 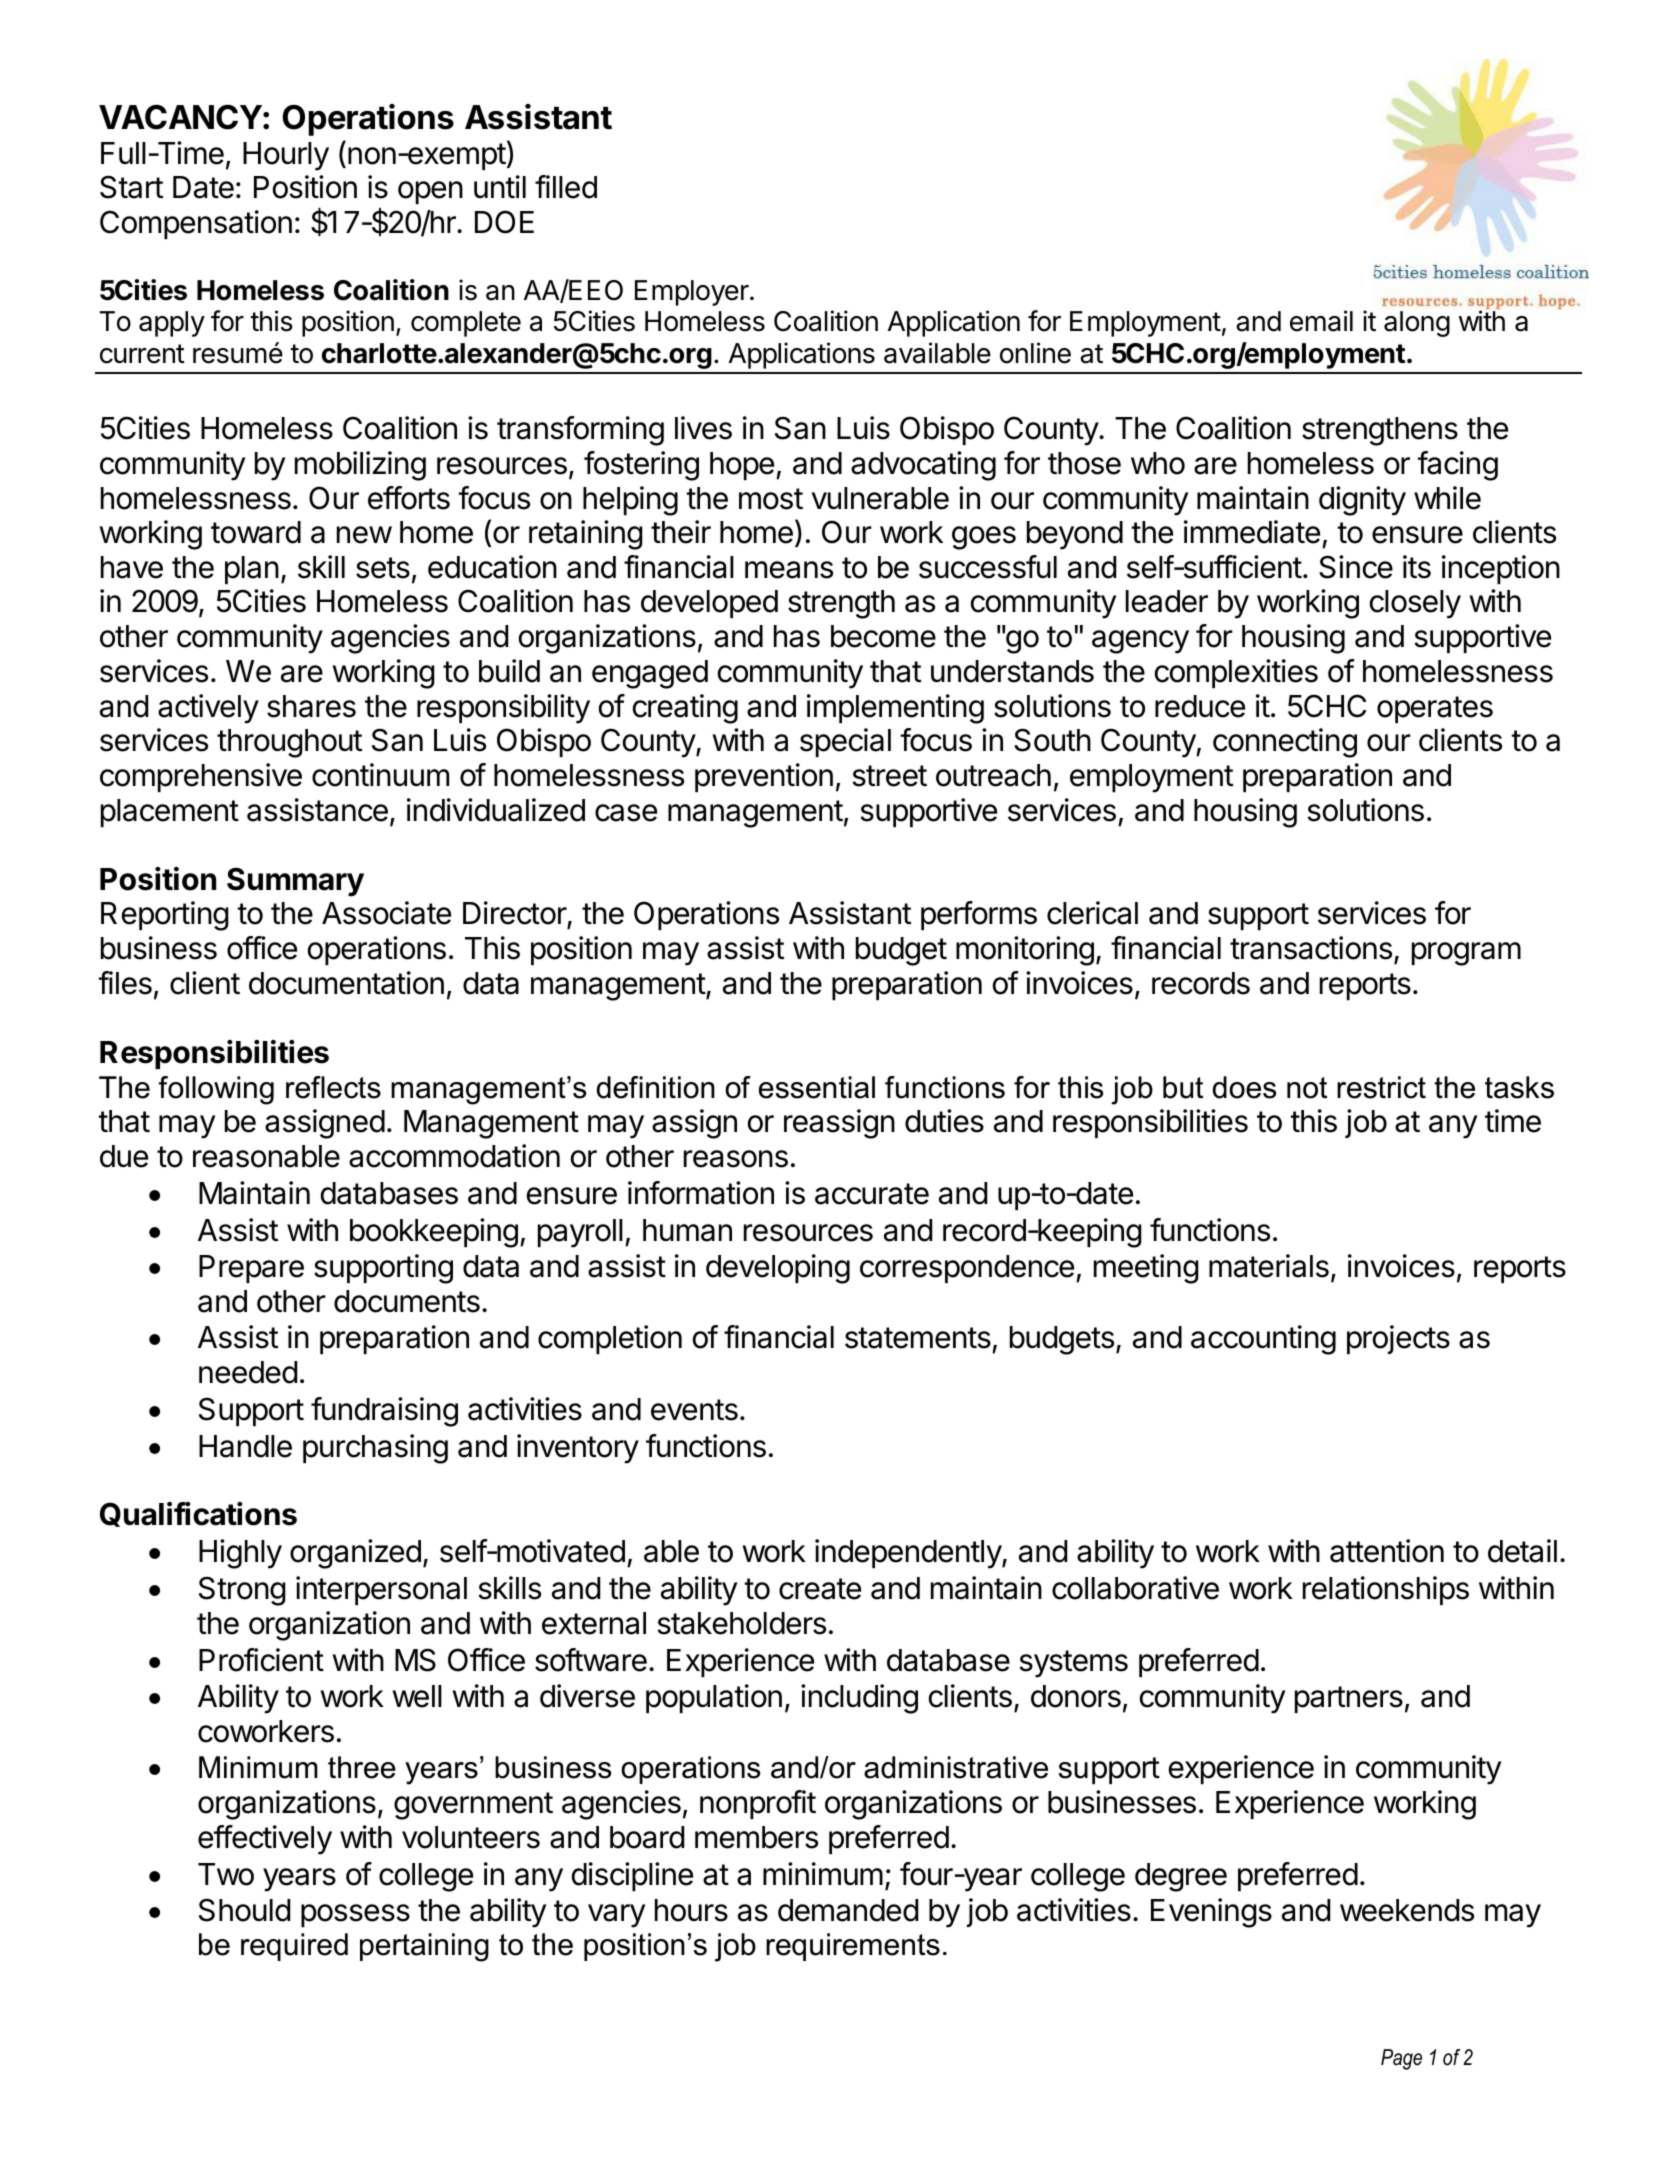 What do you see at coordinates (820, 1589) in the screenshot?
I see `create` at bounding box center [820, 1589].
